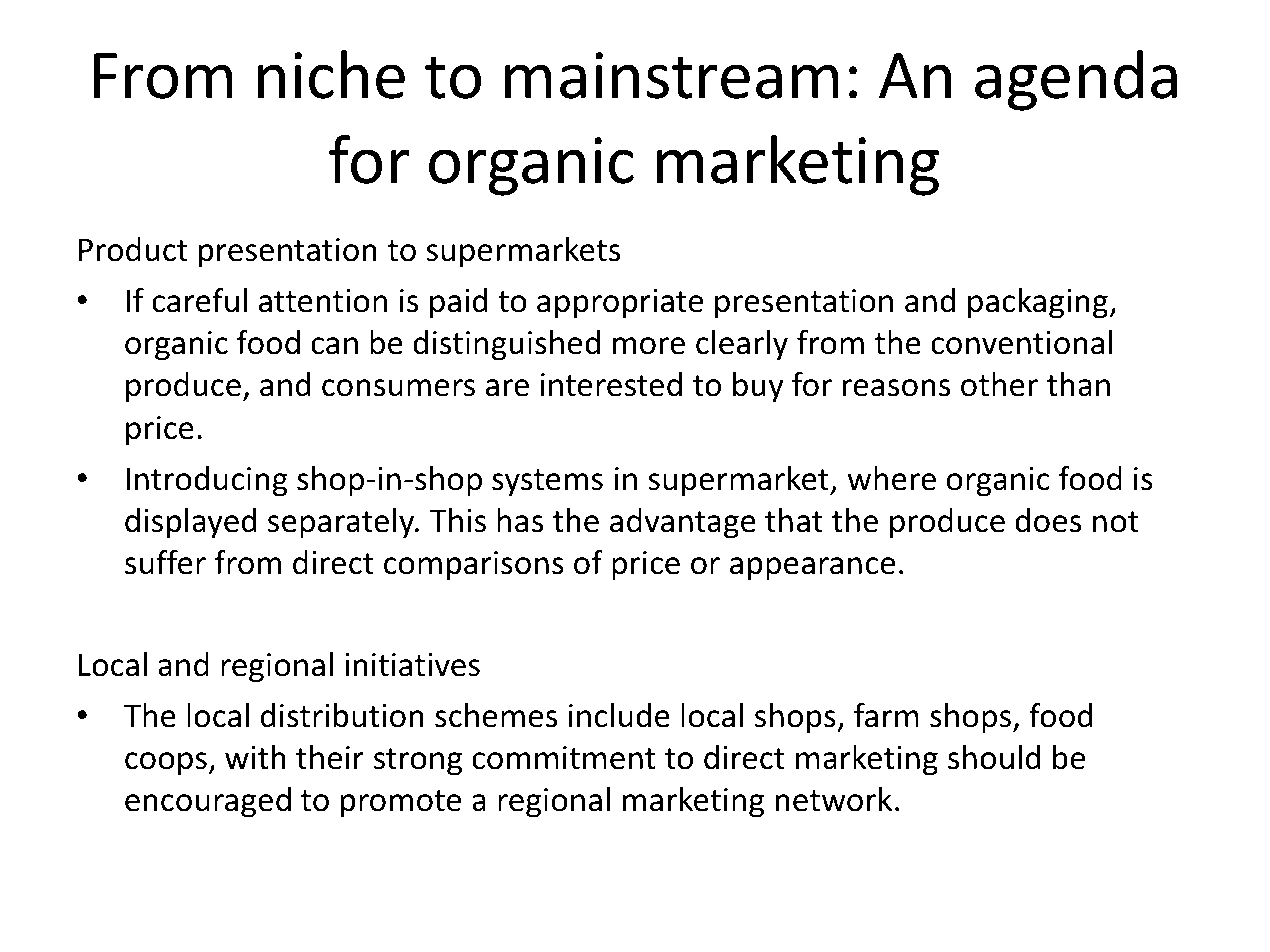 Image resolution: width=1270 pixels, height=952 pixels. Describe the element at coordinates (1038, 303) in the image. I see `packaging` at that location.
